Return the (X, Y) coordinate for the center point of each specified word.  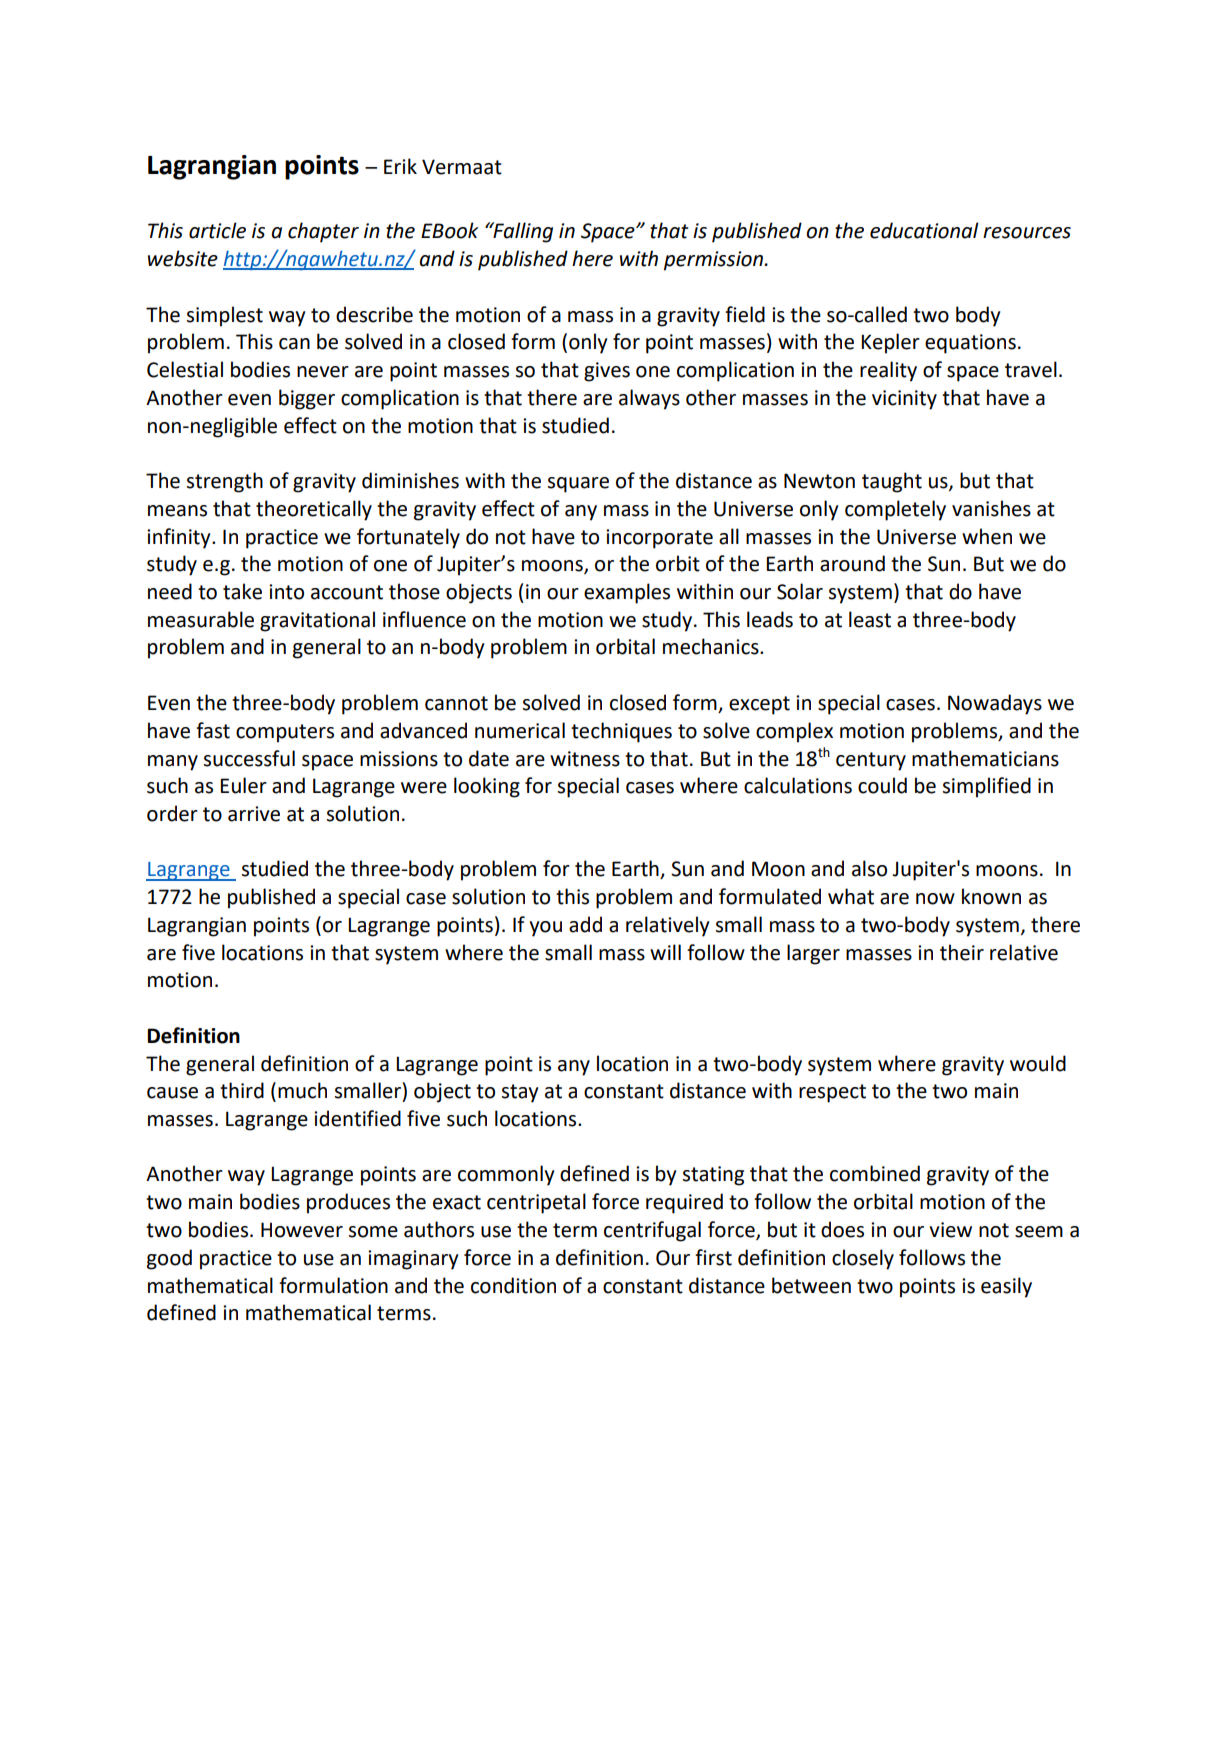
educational (924, 230)
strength (225, 482)
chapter (323, 232)
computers (285, 733)
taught (892, 482)
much (302, 1090)
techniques (621, 732)
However (302, 1230)
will (665, 952)
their (962, 952)
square (578, 485)
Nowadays (995, 704)
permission (715, 261)
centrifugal (652, 1231)
